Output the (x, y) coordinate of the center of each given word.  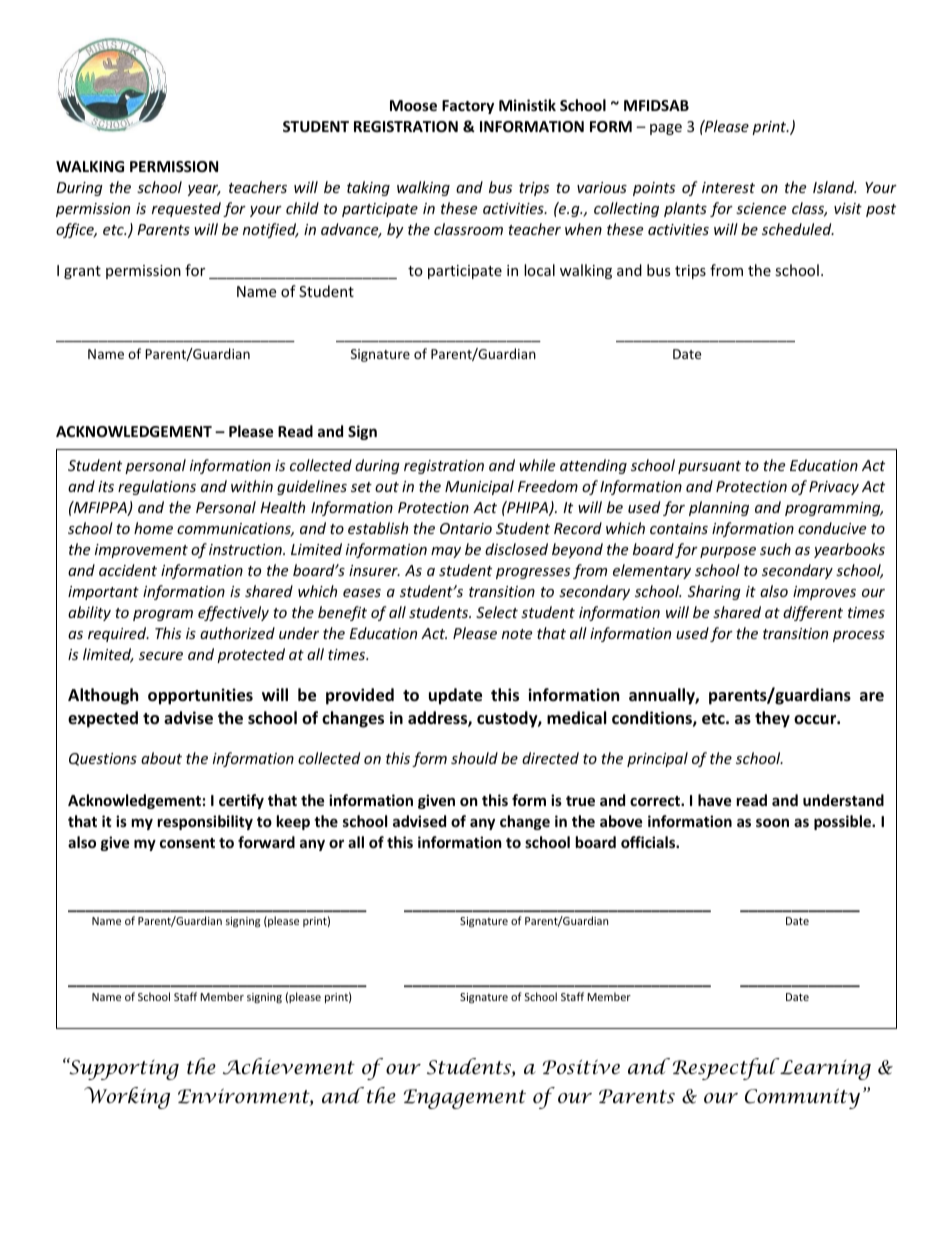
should (474, 758)
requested (186, 209)
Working (127, 1098)
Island (834, 187)
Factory (468, 107)
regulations (157, 487)
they (772, 719)
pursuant (709, 467)
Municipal (479, 487)
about (161, 758)
